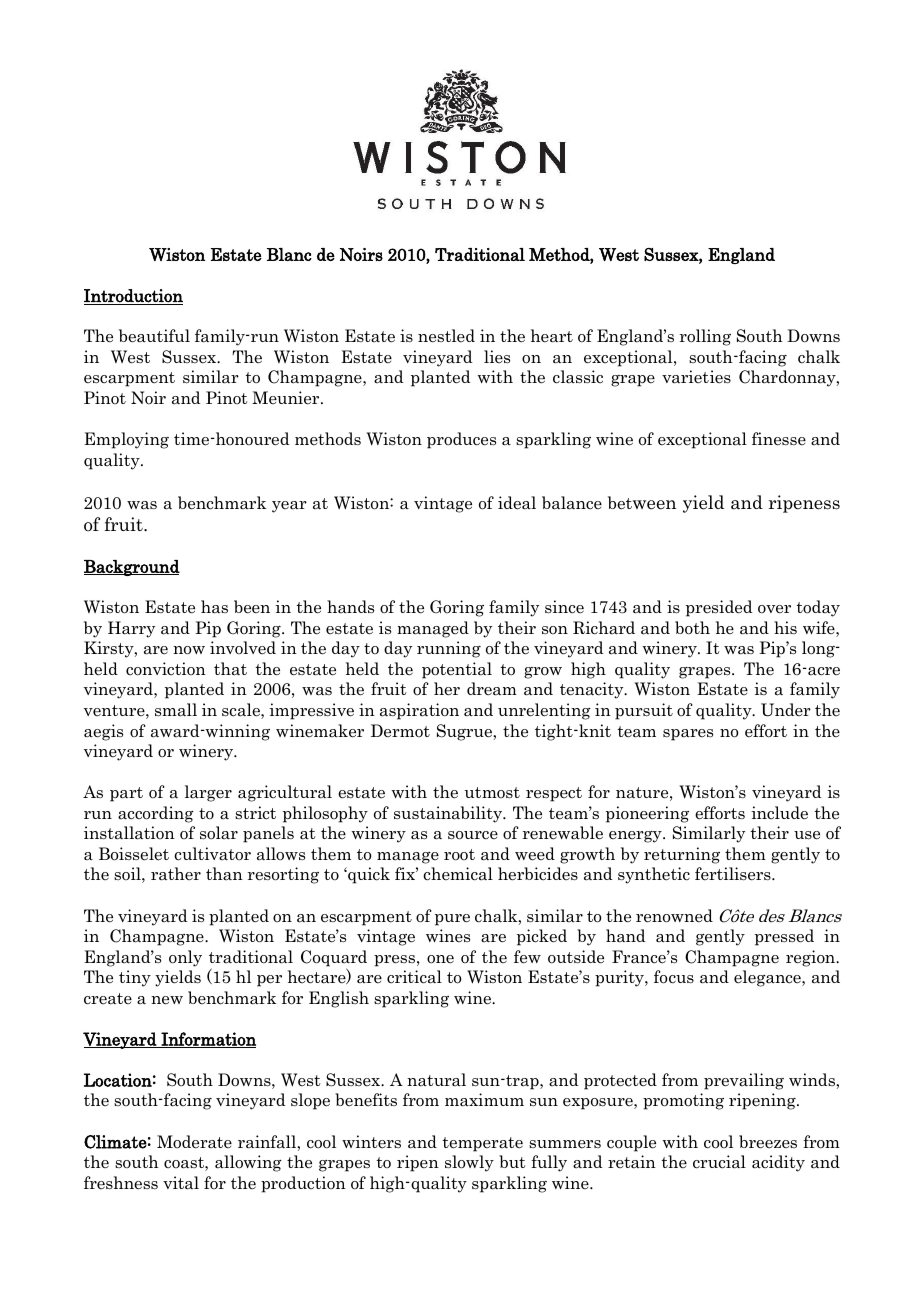  I want to click on sustainability, so click(449, 814).
